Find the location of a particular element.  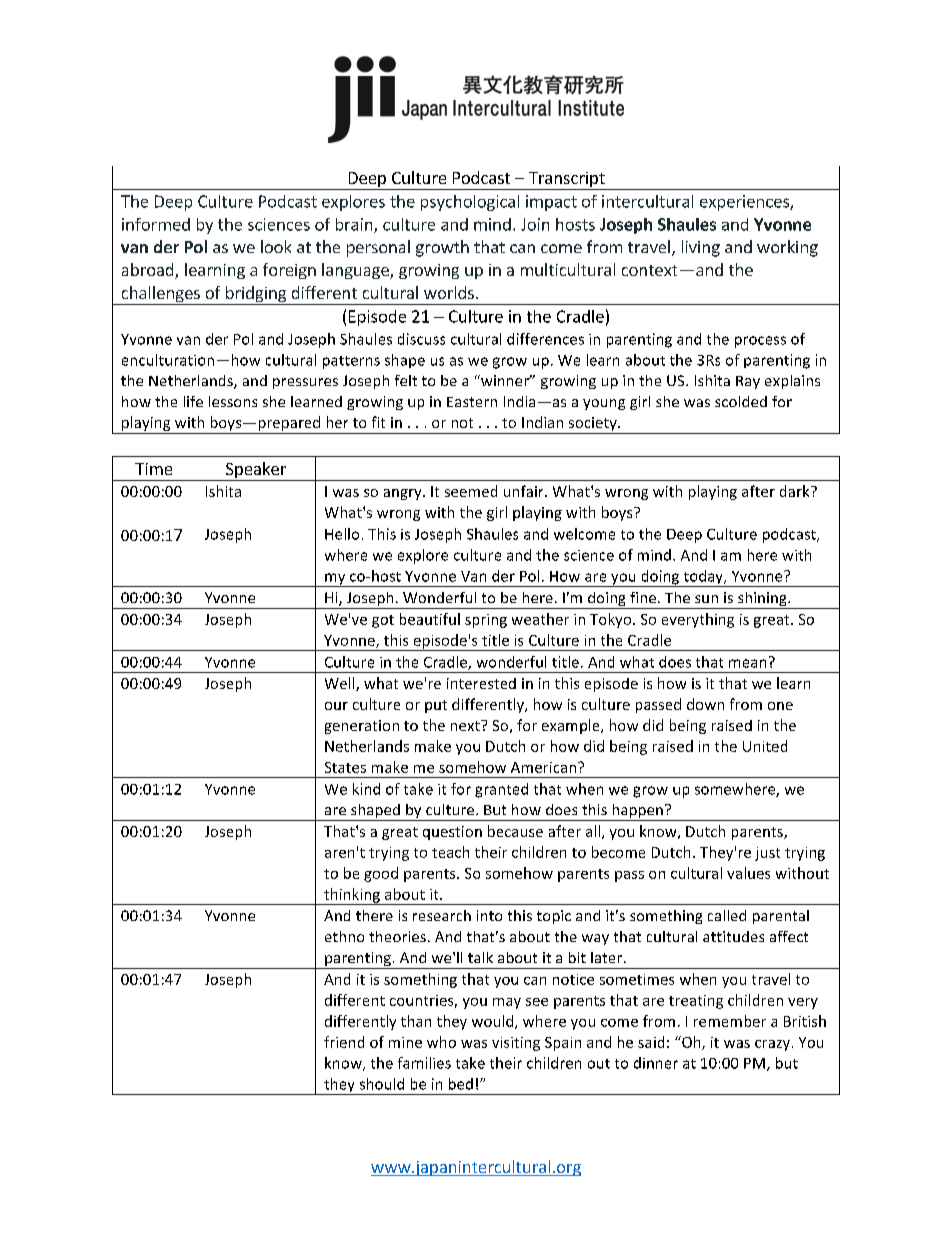

look is located at coordinates (276, 246).
